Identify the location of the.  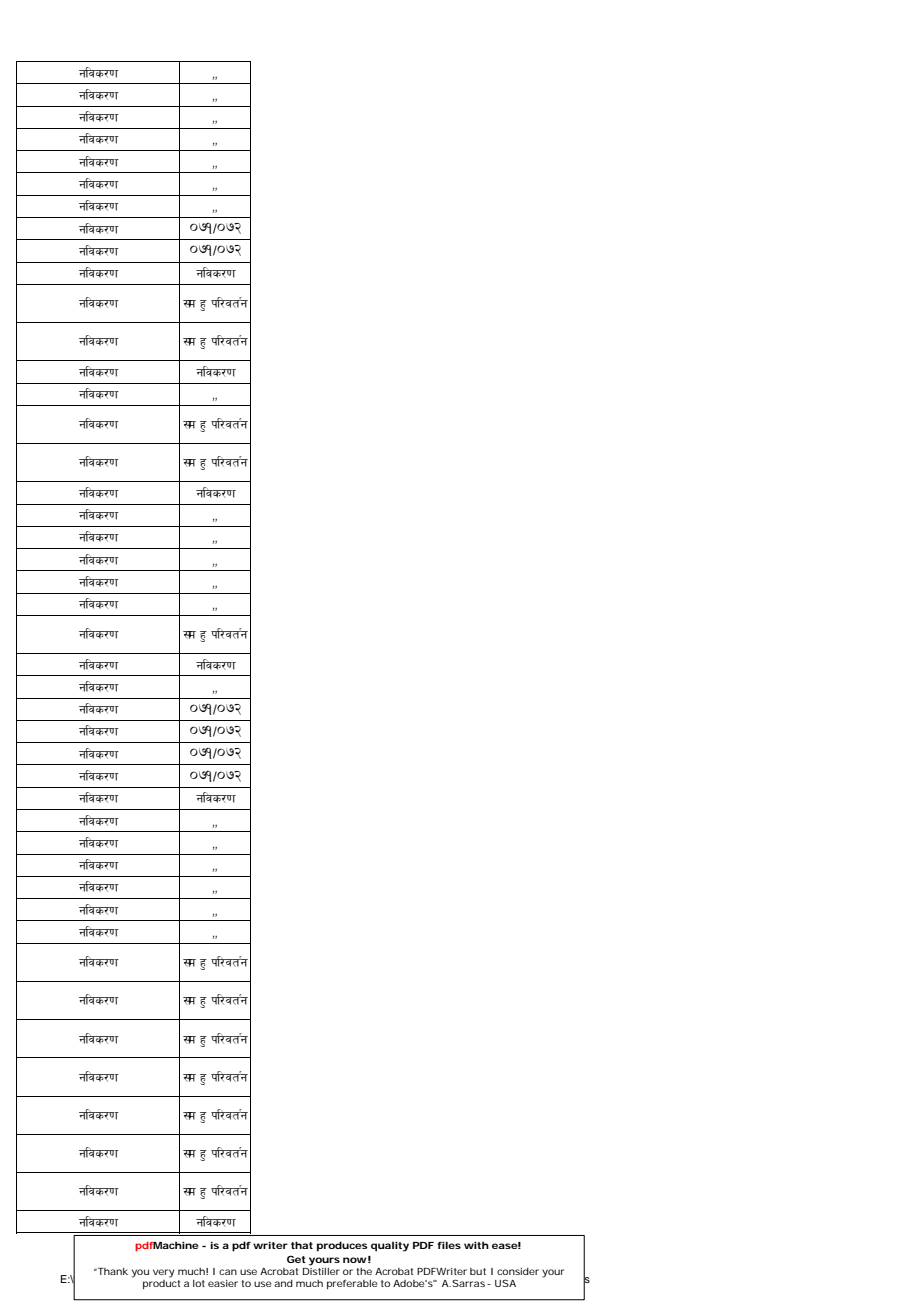
(364, 1271).
